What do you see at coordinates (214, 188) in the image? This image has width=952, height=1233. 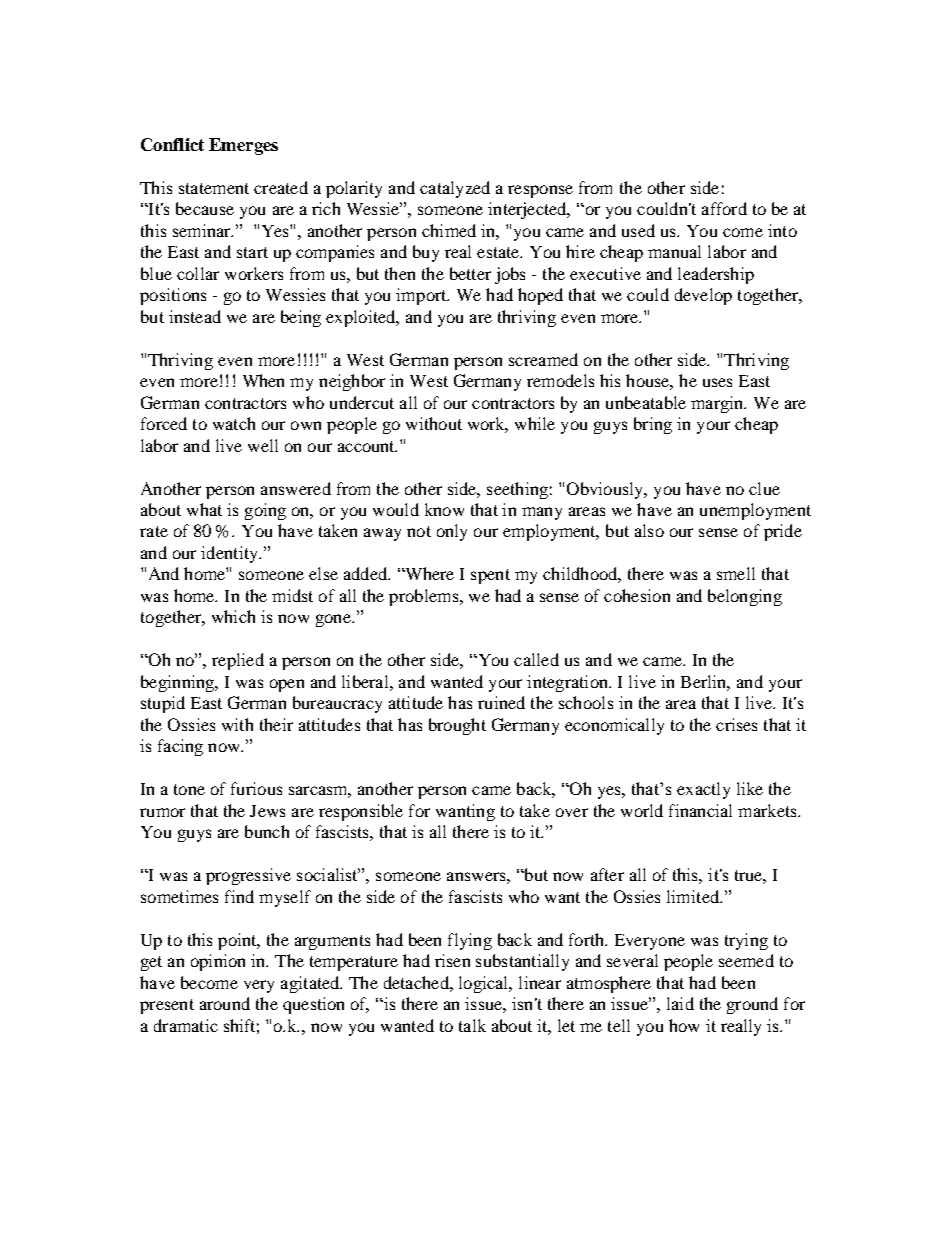 I see `statement` at bounding box center [214, 188].
